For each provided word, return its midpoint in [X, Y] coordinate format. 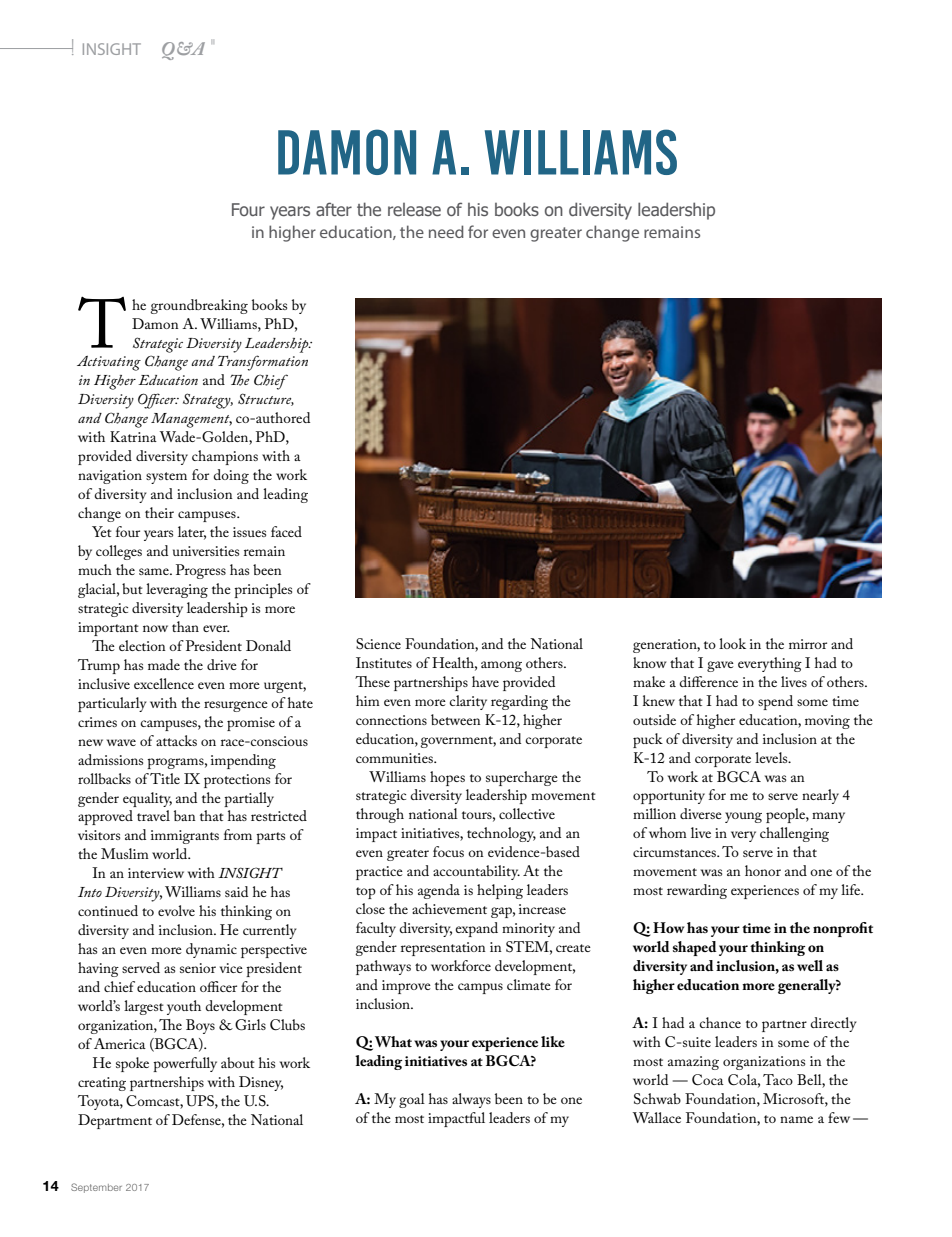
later [192, 533]
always [471, 1100]
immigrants [185, 837]
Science [378, 643]
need [446, 231]
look [732, 643]
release [414, 209]
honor [763, 870]
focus [448, 851]
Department [115, 1121]
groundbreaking [199, 306]
